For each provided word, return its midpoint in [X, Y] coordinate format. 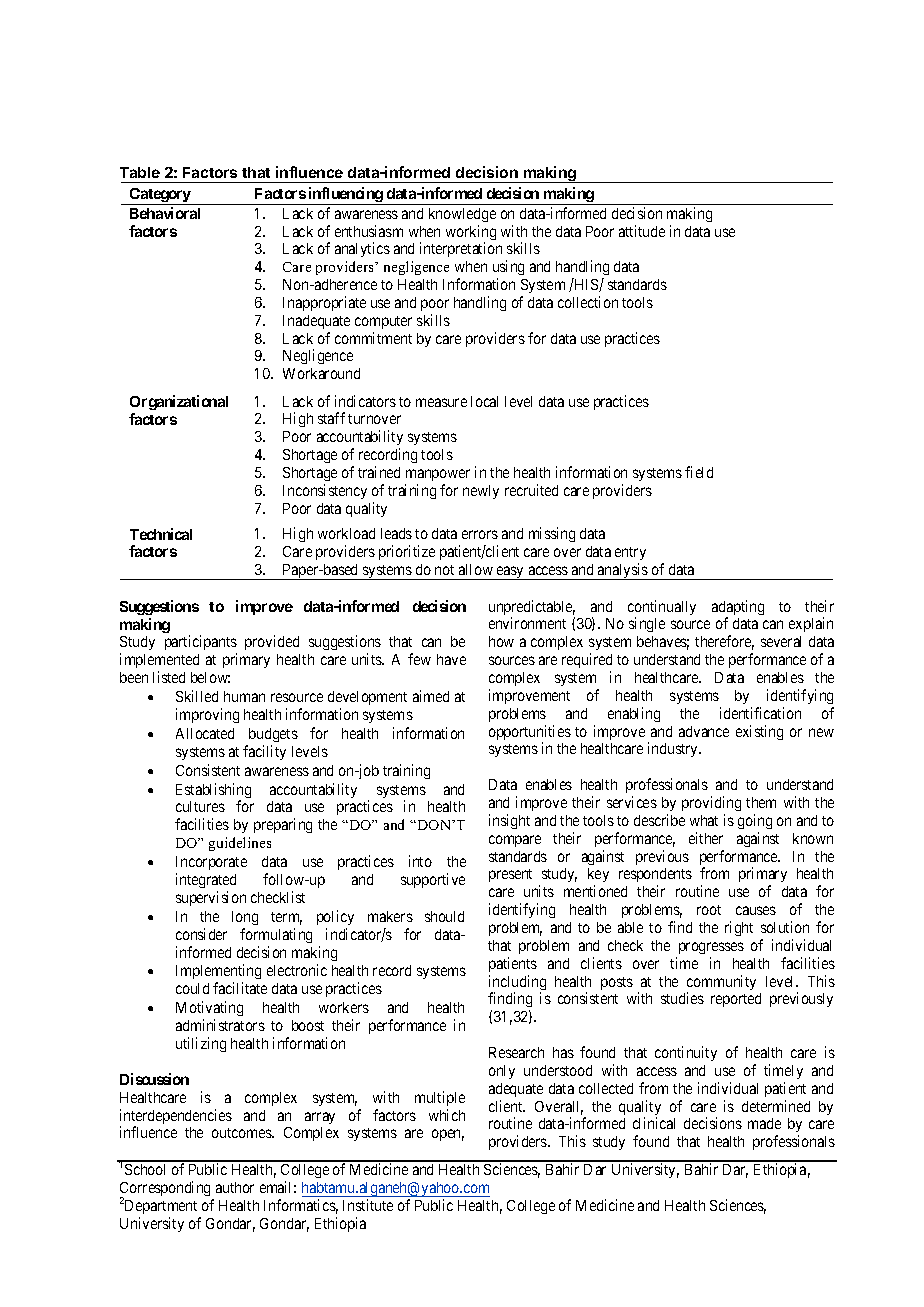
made [764, 1123]
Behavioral [165, 213]
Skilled [197, 696]
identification [760, 713]
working [471, 234]
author [235, 1187]
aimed [431, 696]
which [447, 1115]
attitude [642, 231]
